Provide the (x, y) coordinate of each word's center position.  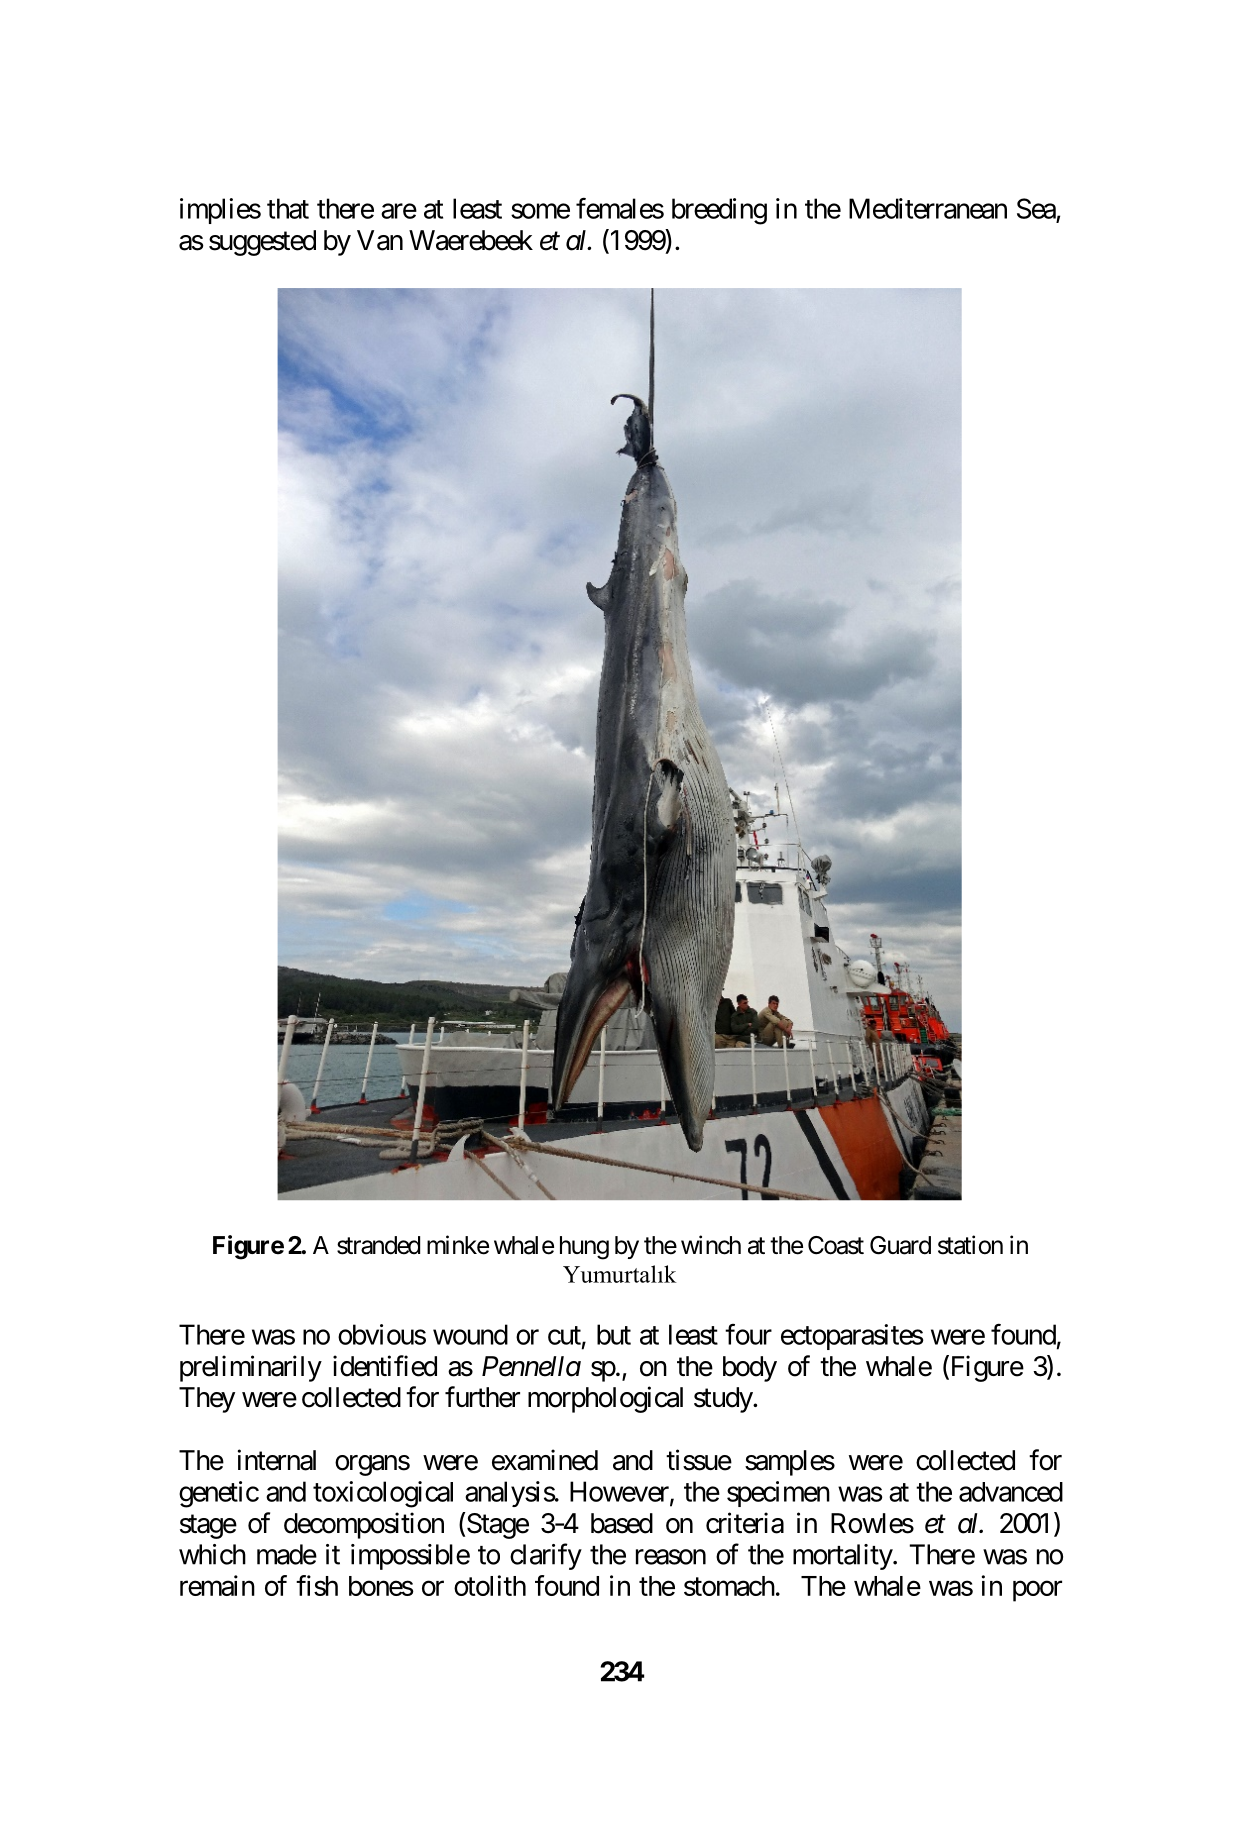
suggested (262, 243)
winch (711, 1245)
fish (317, 1585)
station (970, 1245)
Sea (1036, 208)
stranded (378, 1245)
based (622, 1523)
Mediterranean (928, 208)
